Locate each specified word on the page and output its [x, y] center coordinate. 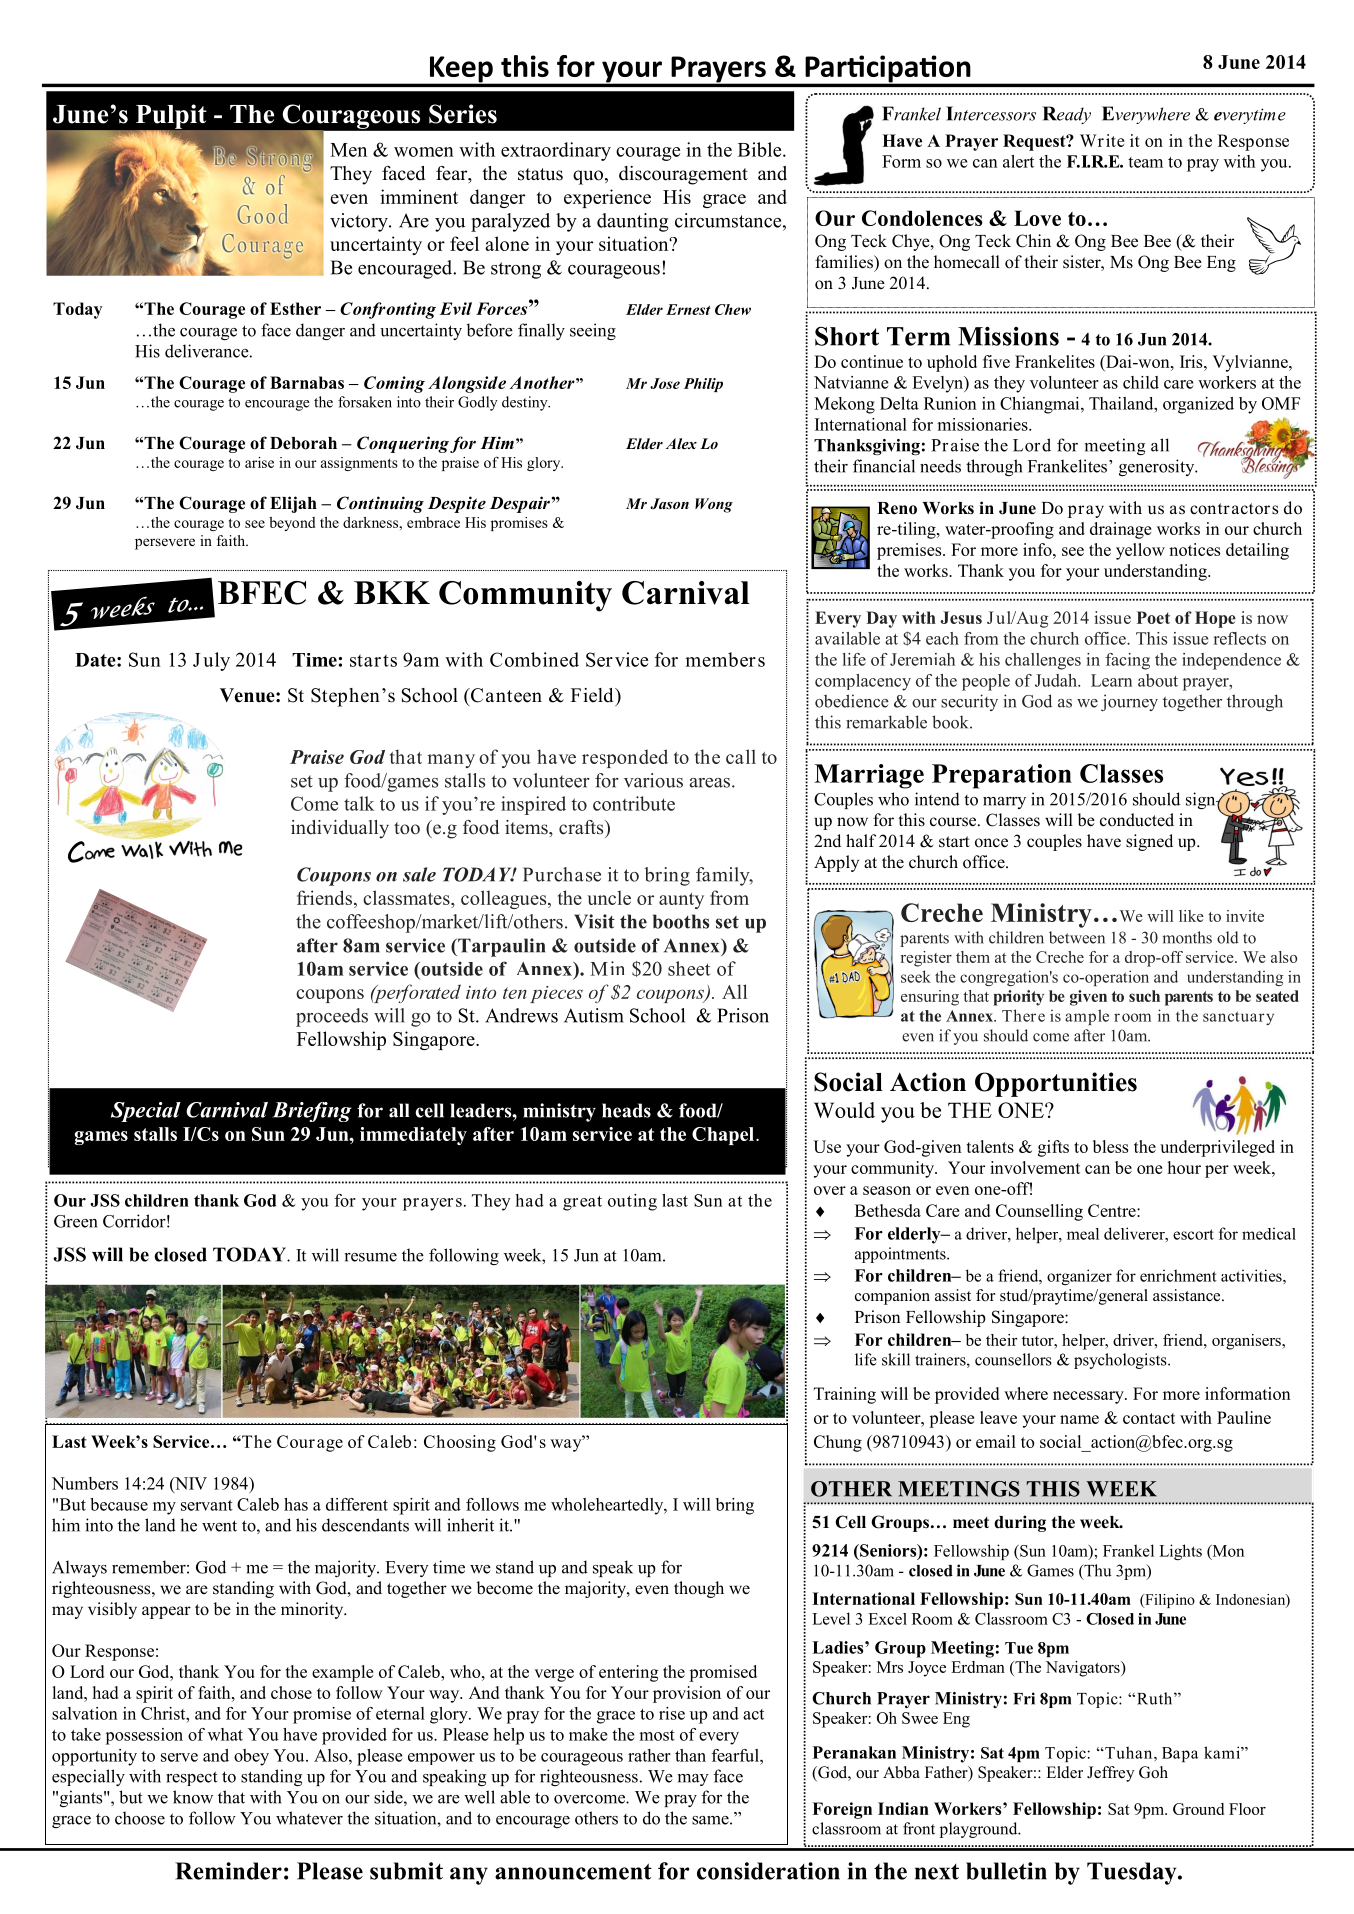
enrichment [1178, 1275]
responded [625, 758]
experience [607, 198]
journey [1129, 702]
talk [359, 803]
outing [632, 1202]
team [1145, 162]
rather [649, 1755]
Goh [1153, 1772]
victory [360, 222]
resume [371, 1257]
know [193, 1797]
